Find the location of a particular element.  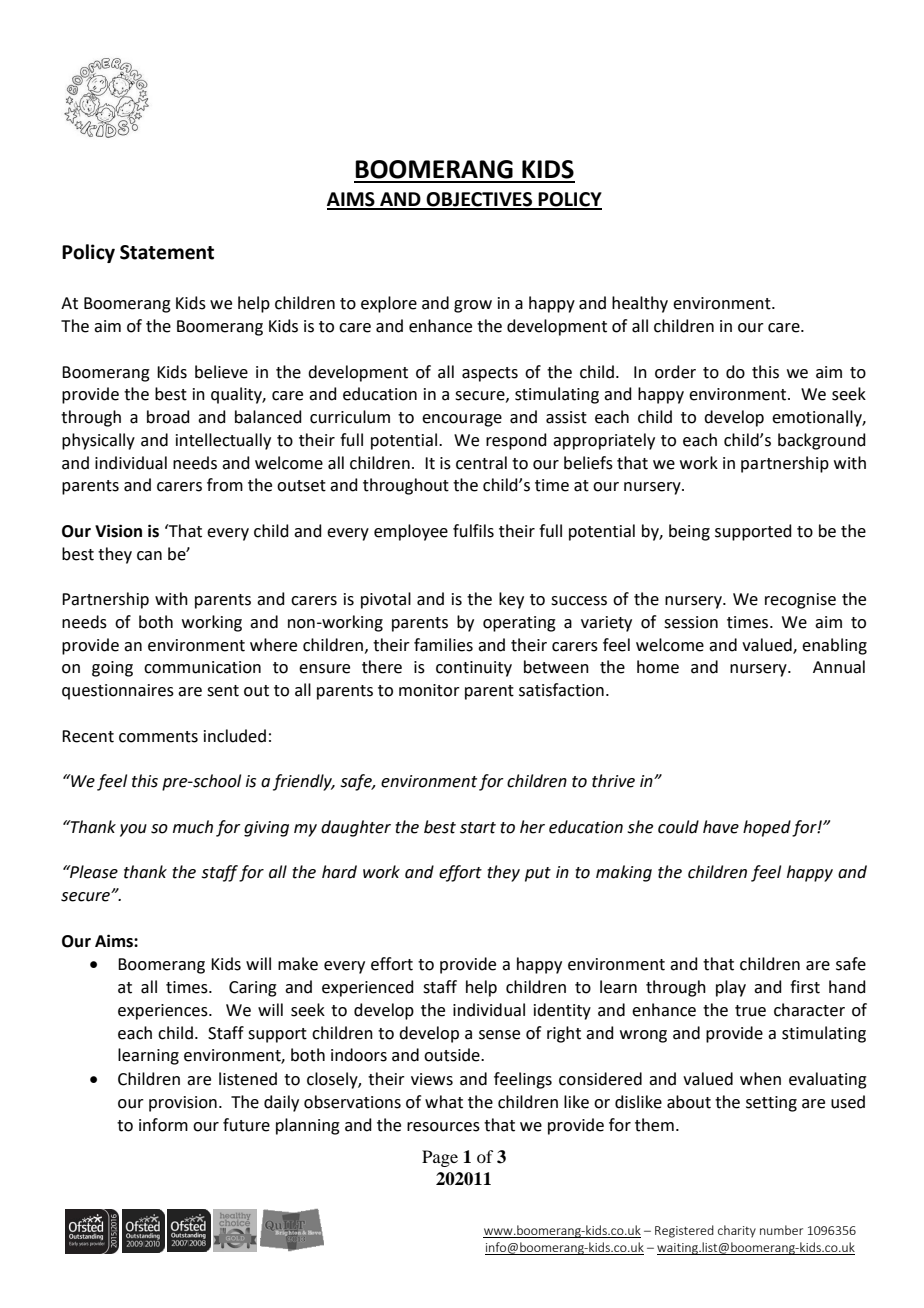

future is located at coordinates (246, 1125).
